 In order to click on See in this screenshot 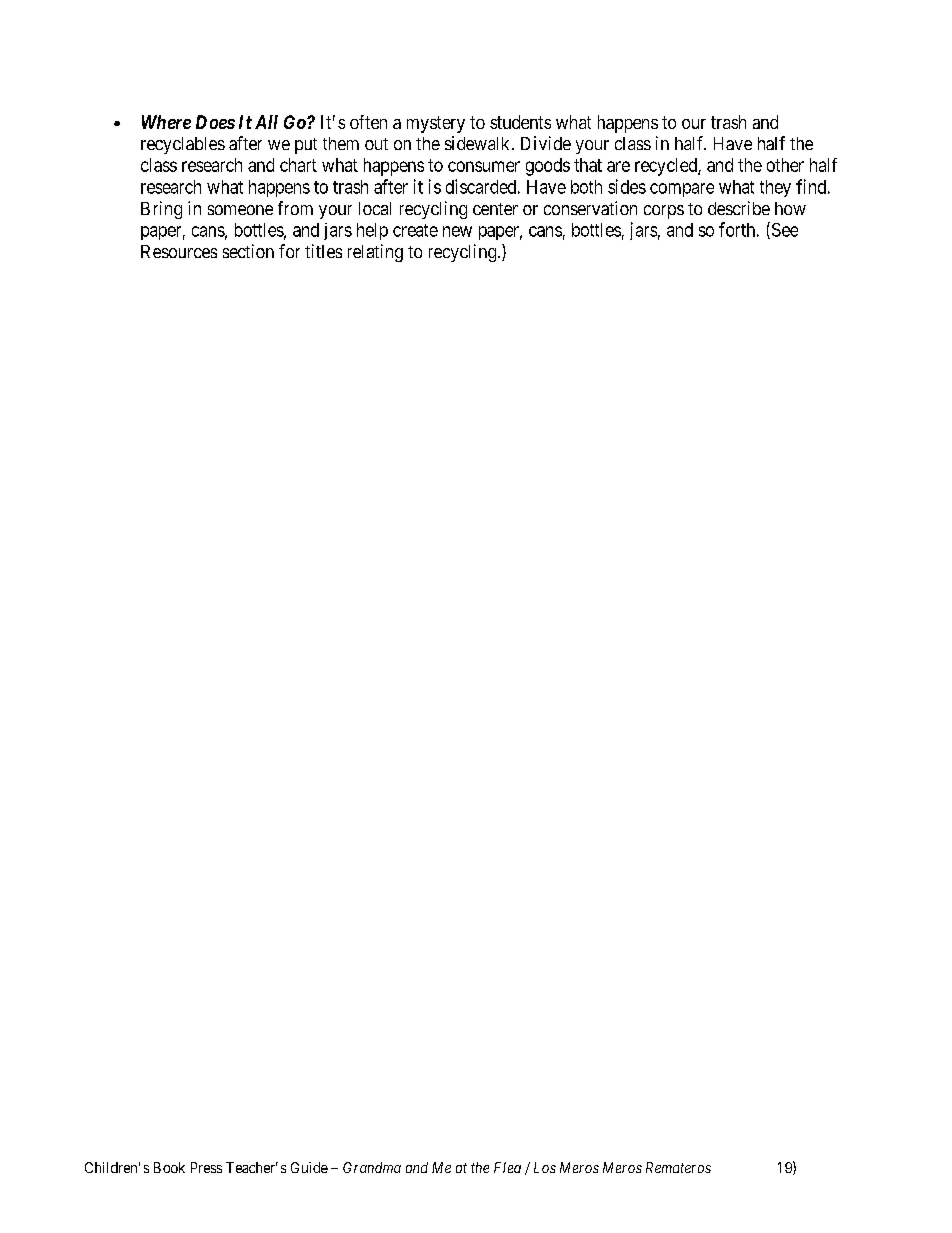, I will do `click(783, 230)`.
